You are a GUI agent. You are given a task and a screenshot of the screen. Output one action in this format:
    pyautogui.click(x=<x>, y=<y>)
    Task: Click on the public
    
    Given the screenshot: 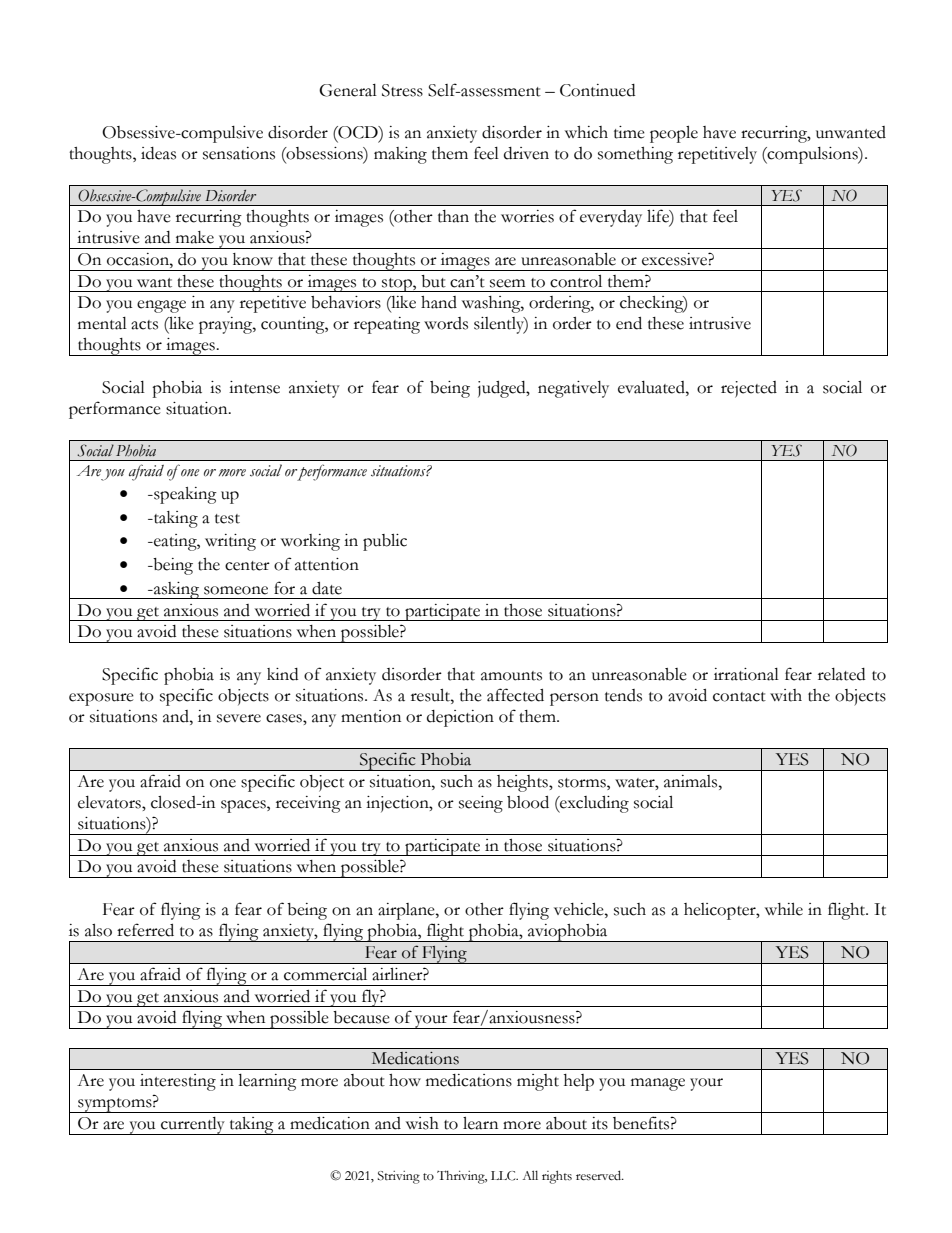 What is the action you would take?
    pyautogui.click(x=385, y=542)
